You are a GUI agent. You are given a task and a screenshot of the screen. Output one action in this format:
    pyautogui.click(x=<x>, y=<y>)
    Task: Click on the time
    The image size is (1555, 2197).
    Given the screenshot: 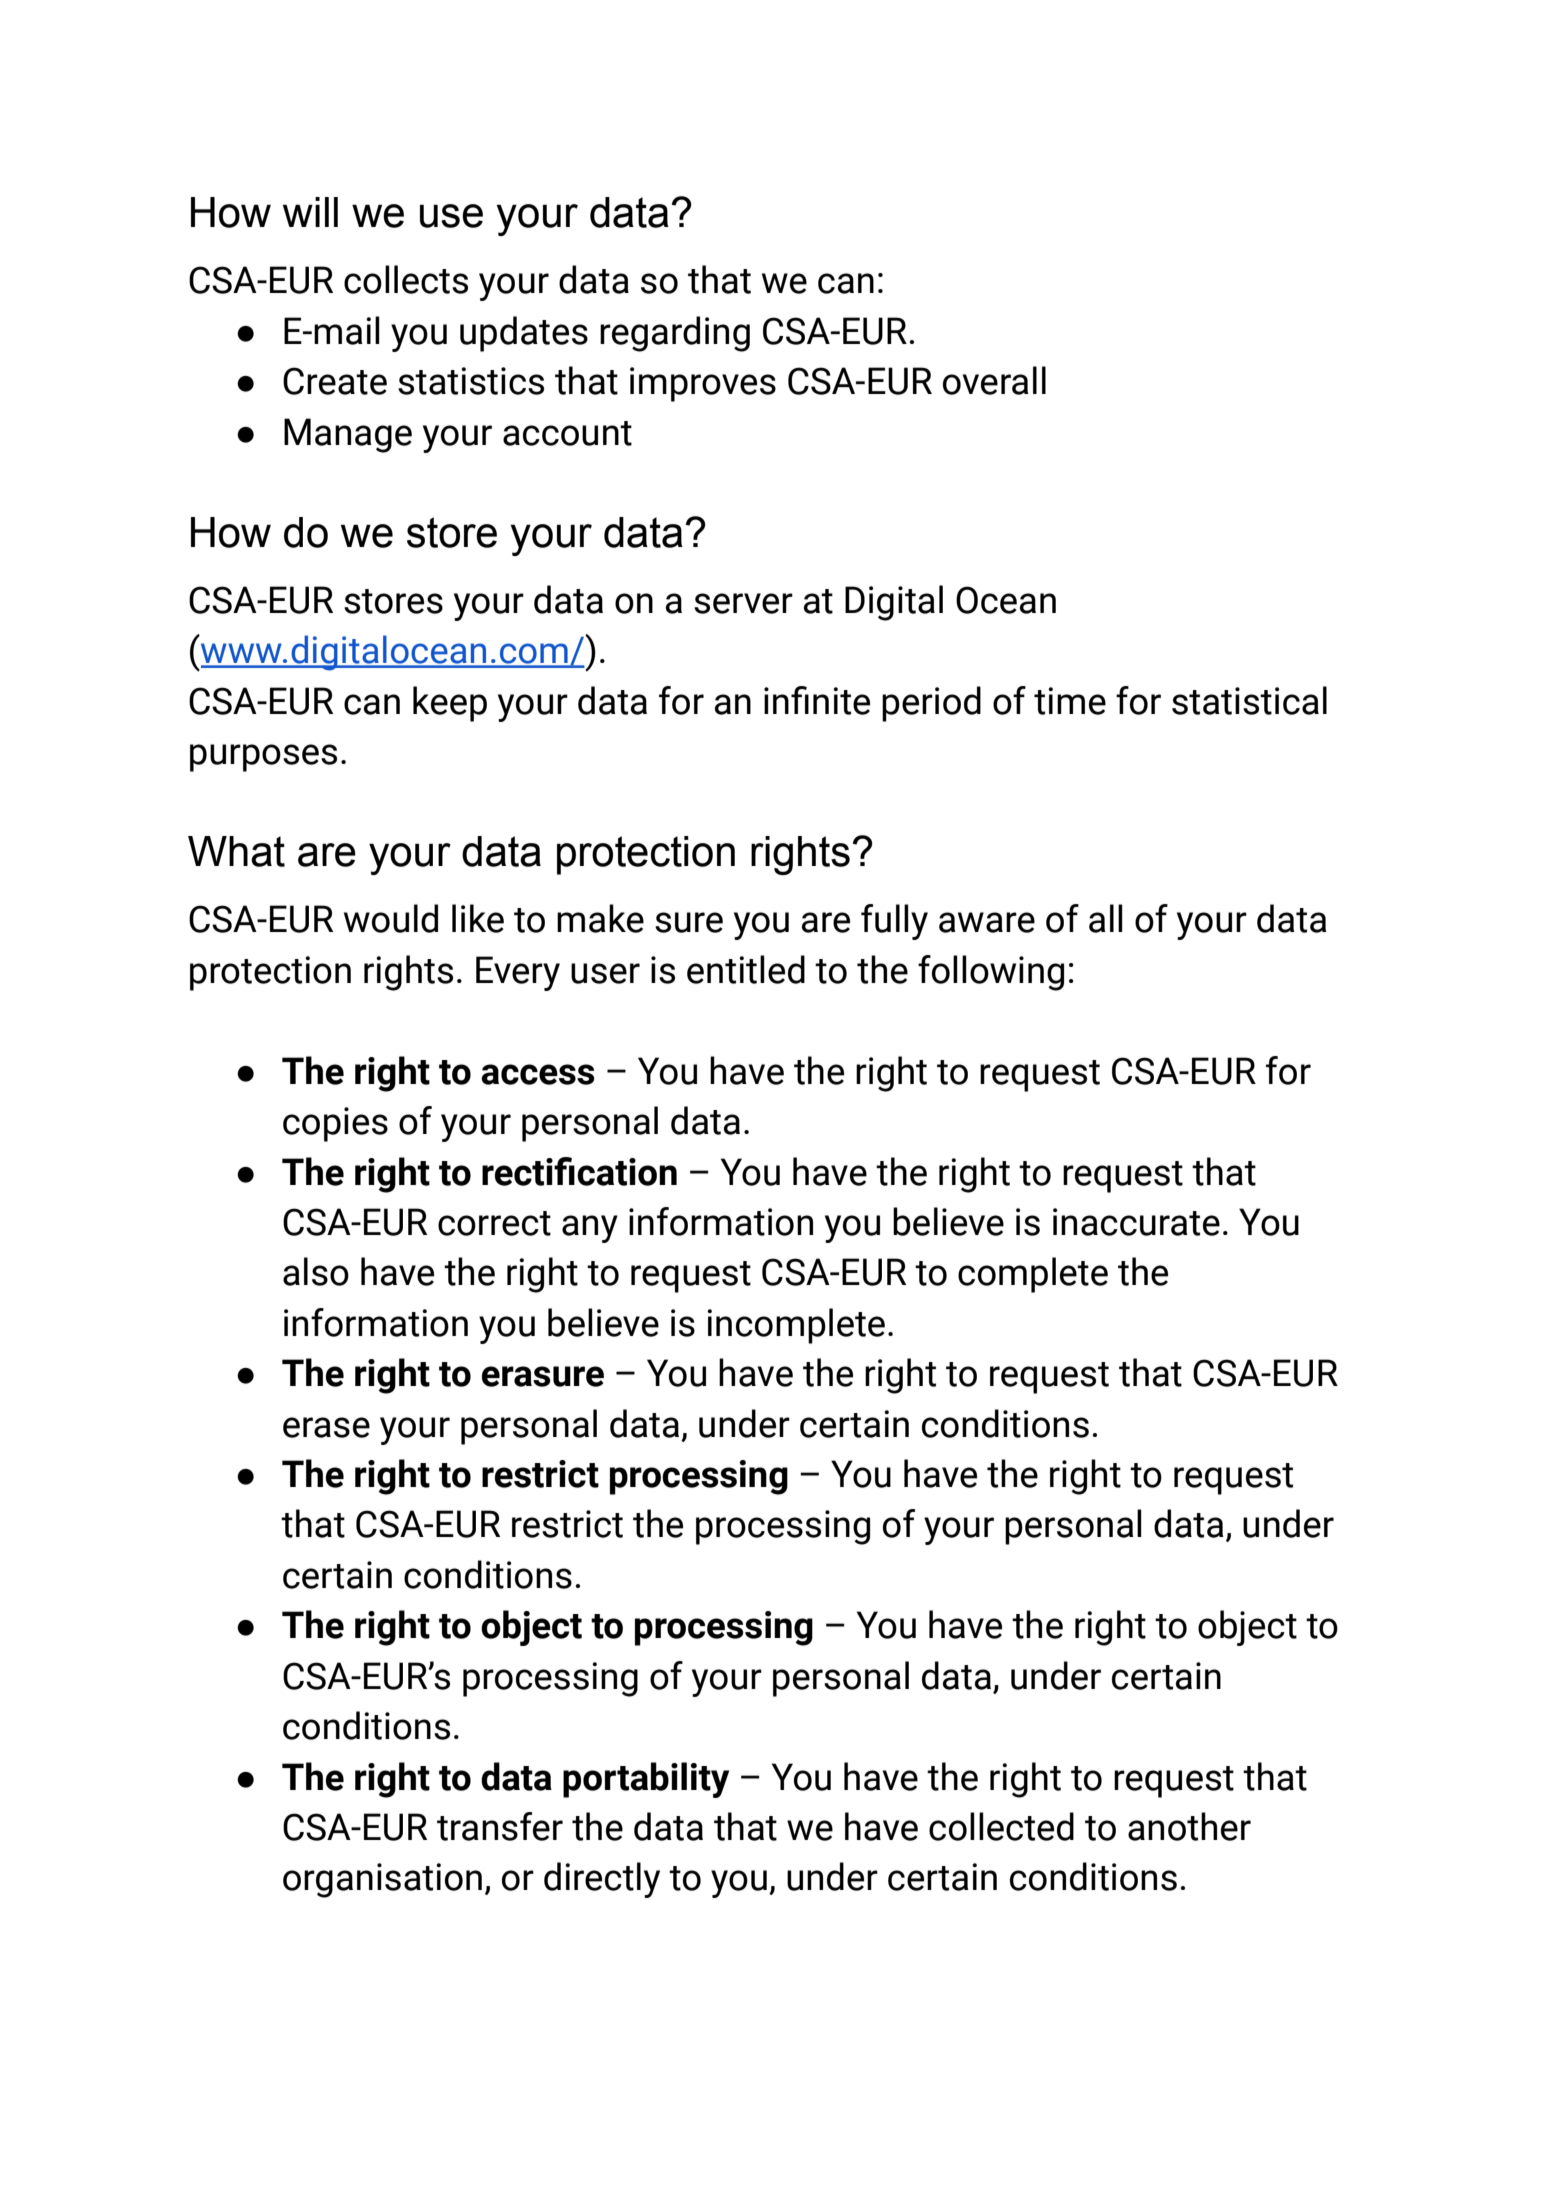 What is the action you would take?
    pyautogui.click(x=1070, y=701)
